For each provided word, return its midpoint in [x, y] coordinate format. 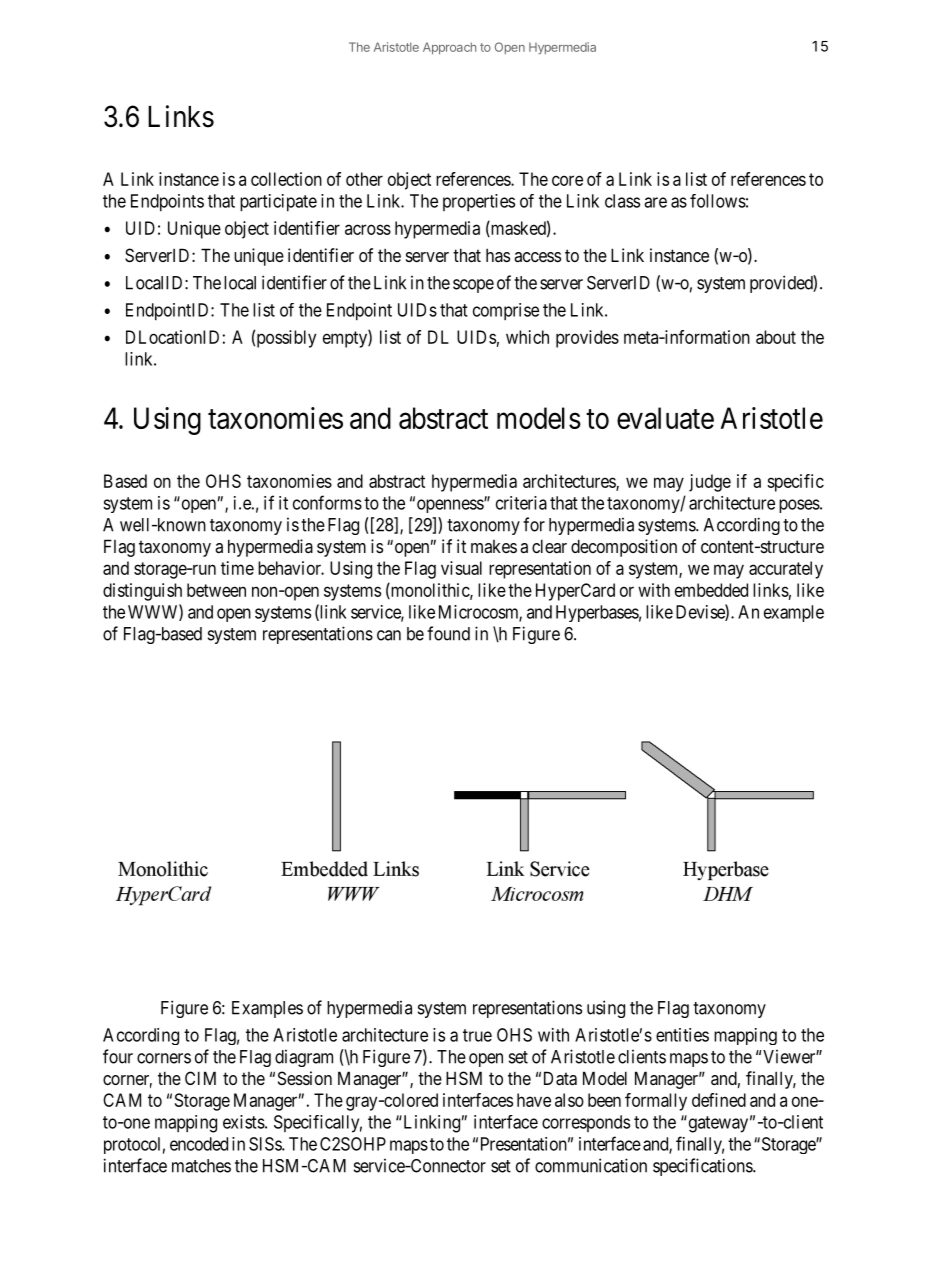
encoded [199, 1144]
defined [719, 1100]
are [655, 202]
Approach [449, 48]
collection [286, 179]
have [534, 1100]
